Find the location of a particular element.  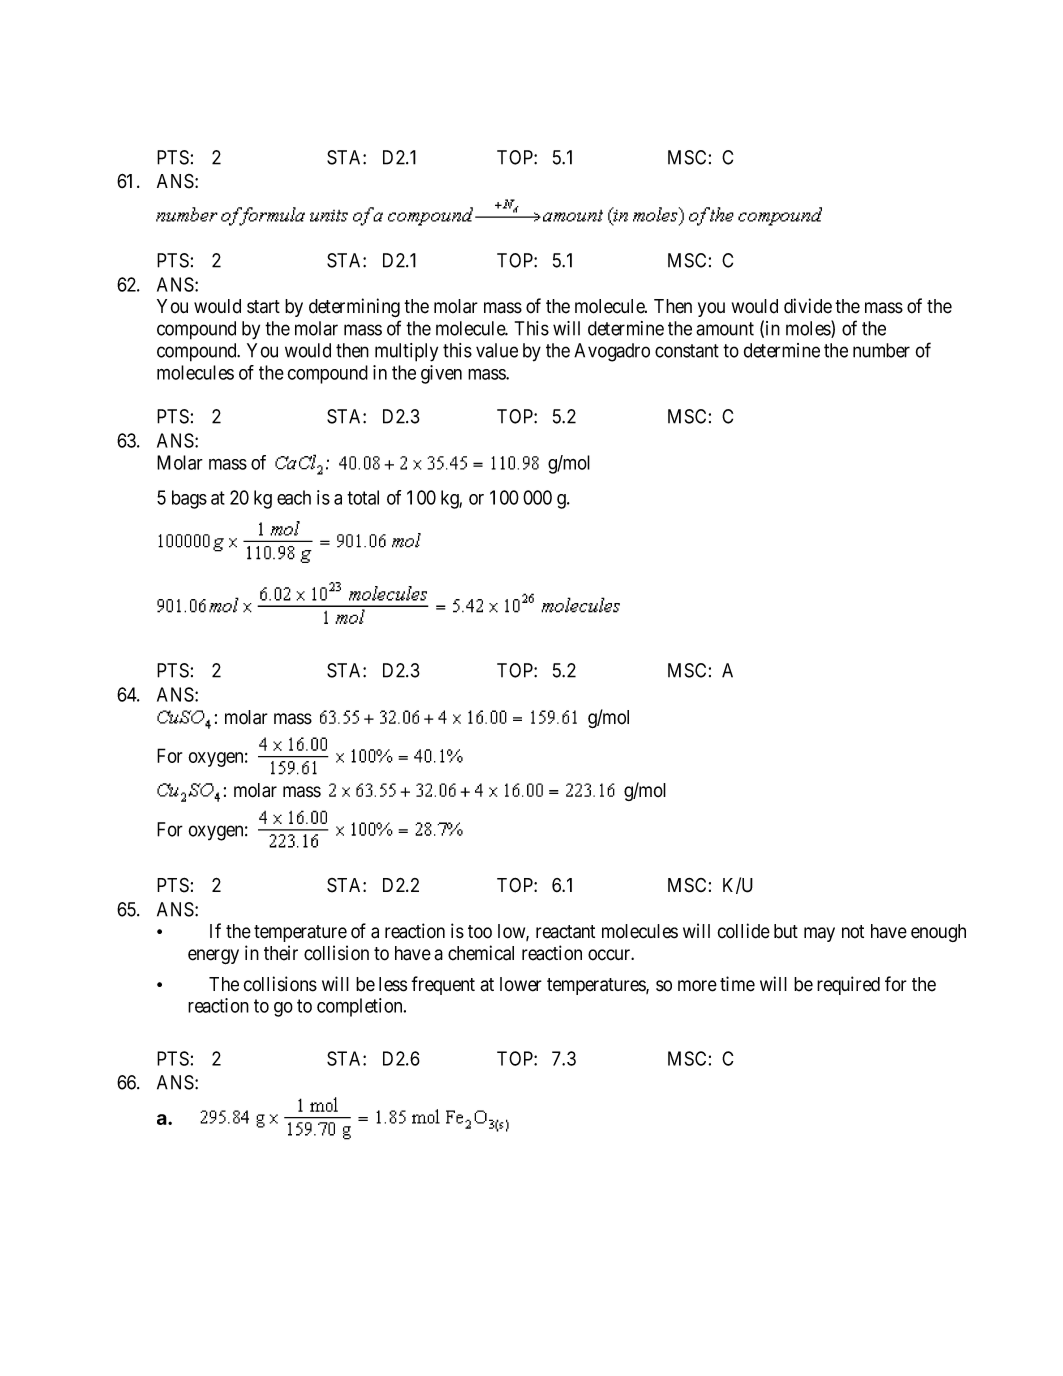

lower is located at coordinates (521, 984).
